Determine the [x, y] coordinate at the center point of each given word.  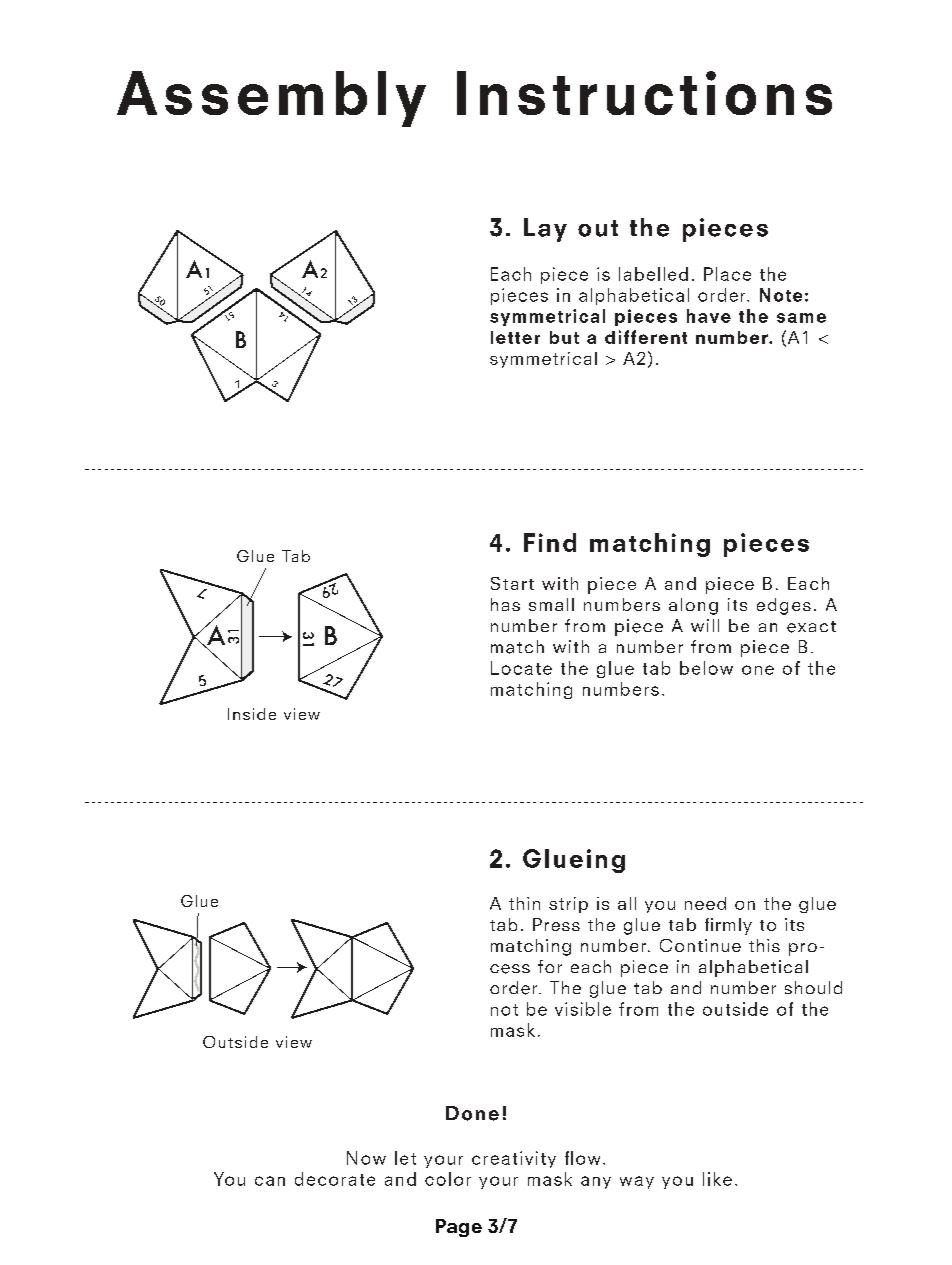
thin [524, 903]
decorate [335, 1179]
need [705, 903]
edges [784, 606]
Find [550, 542]
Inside [252, 714]
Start [512, 583]
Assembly [271, 99]
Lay [545, 230]
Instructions [644, 93]
